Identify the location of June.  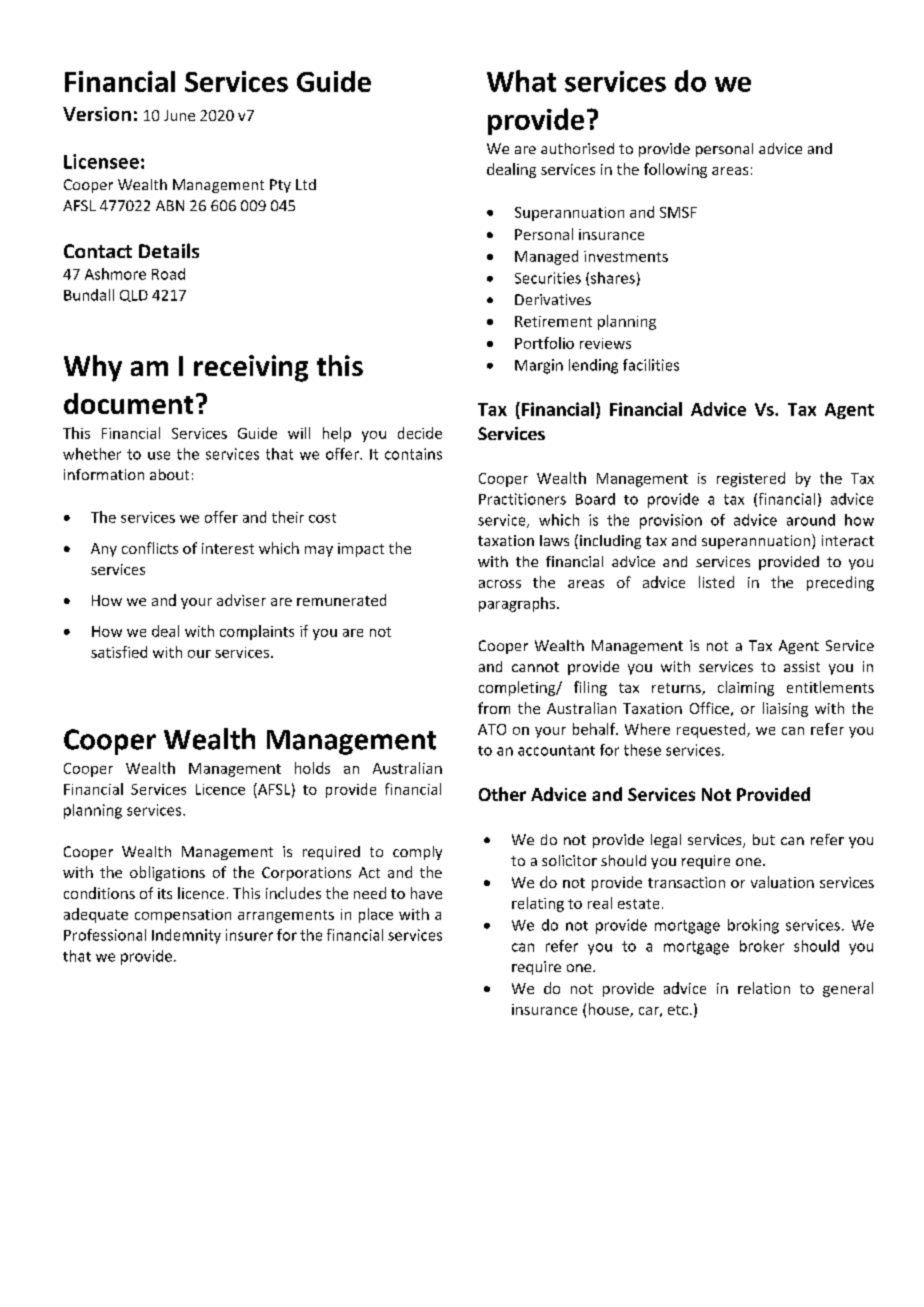
(179, 115).
